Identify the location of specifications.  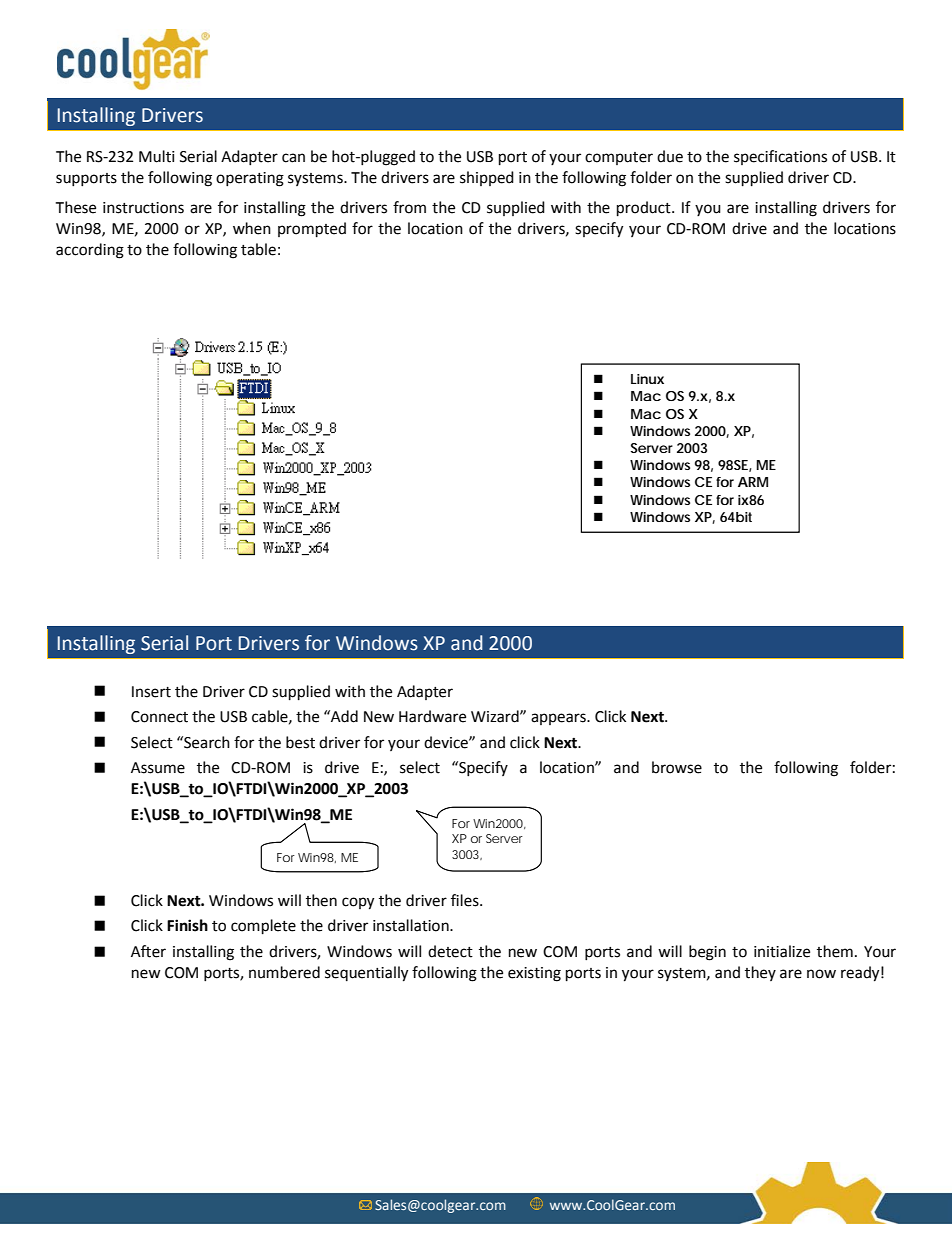
(780, 157).
